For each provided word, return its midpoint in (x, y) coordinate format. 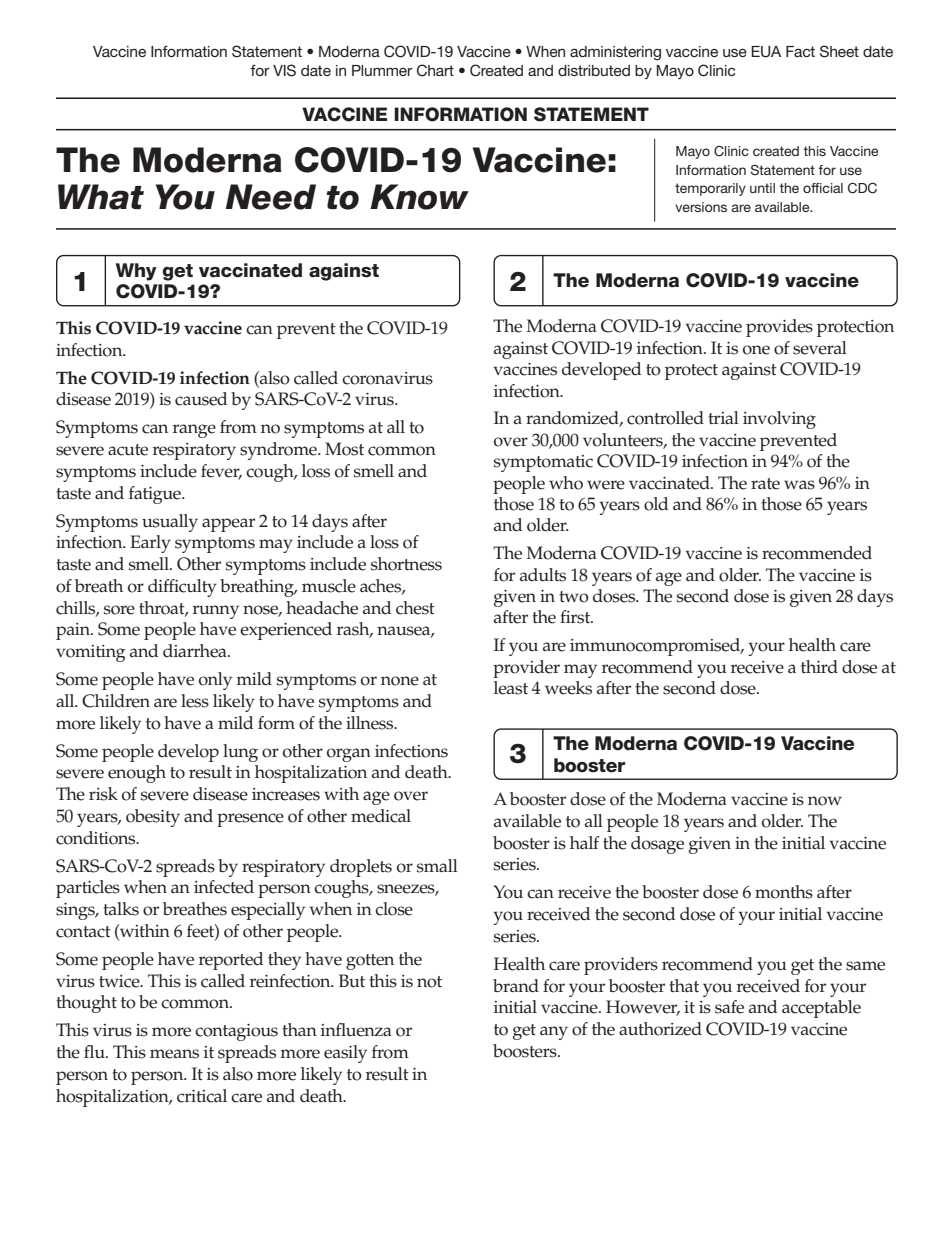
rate (765, 484)
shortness (406, 564)
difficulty (182, 588)
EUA (766, 52)
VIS (284, 70)
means (174, 1054)
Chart (435, 70)
